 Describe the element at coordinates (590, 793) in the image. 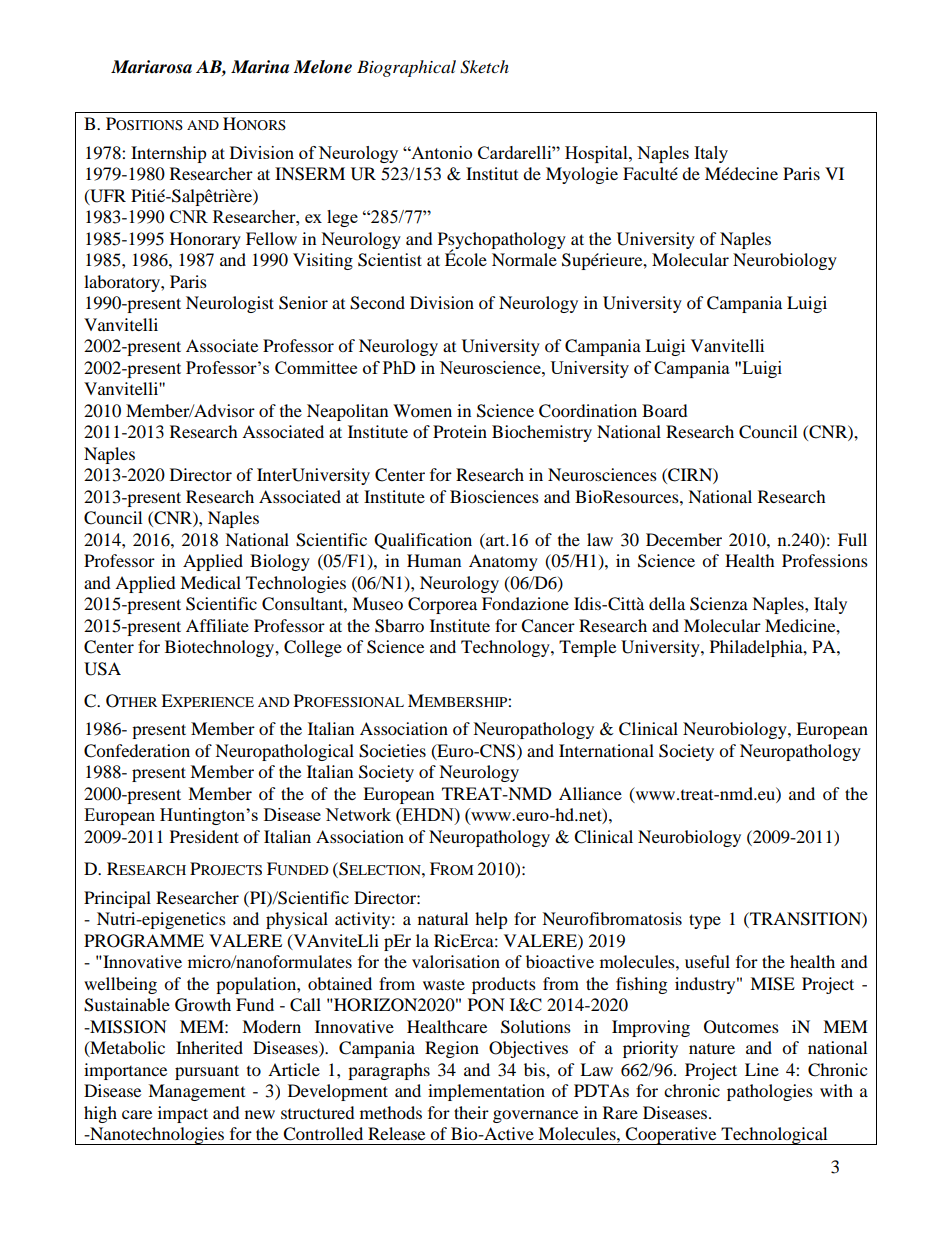

I see `Alliance` at that location.
